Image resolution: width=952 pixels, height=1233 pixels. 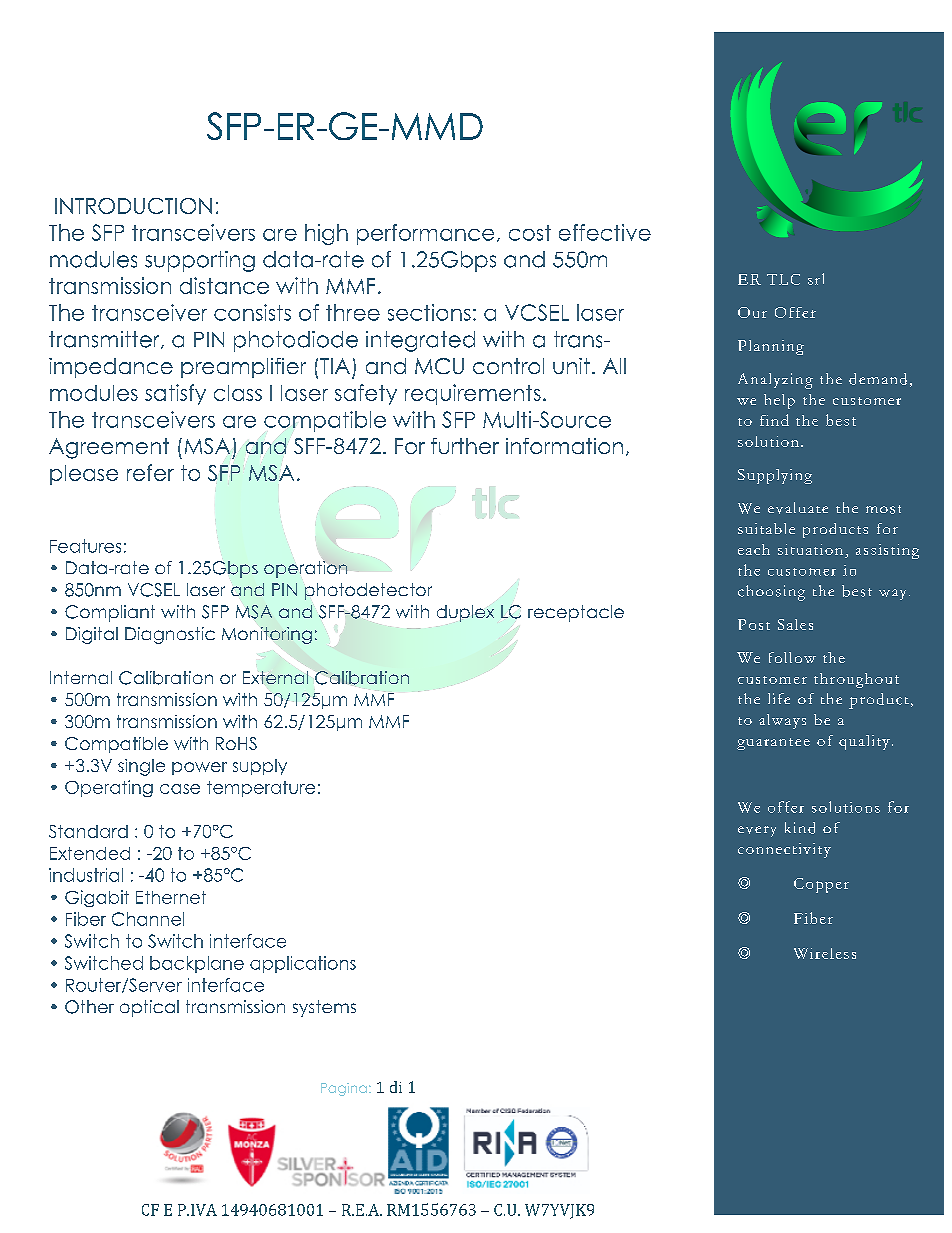 What do you see at coordinates (783, 279) in the screenshot?
I see `TLC` at bounding box center [783, 279].
